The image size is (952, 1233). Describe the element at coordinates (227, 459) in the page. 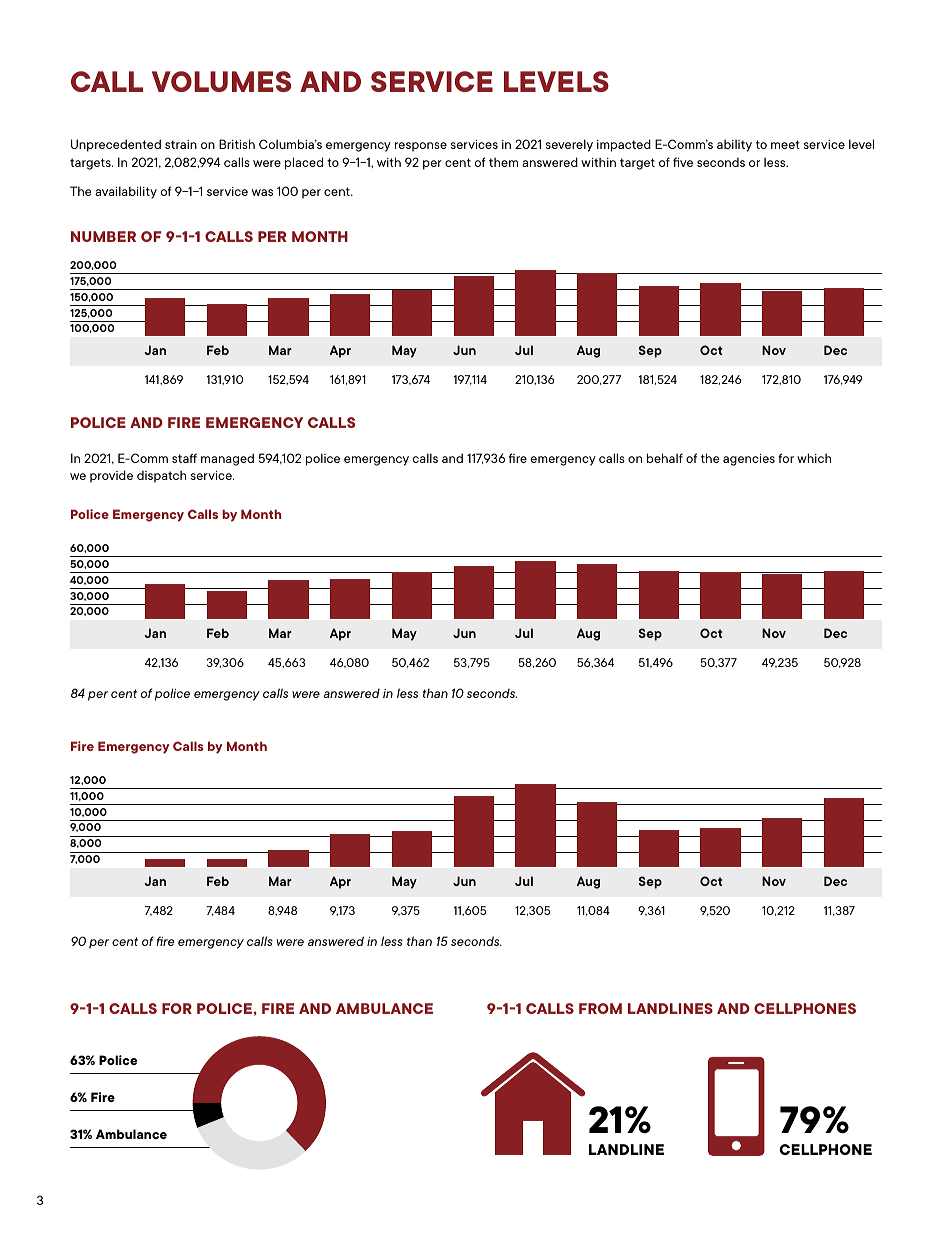

I see `managed` at that location.
